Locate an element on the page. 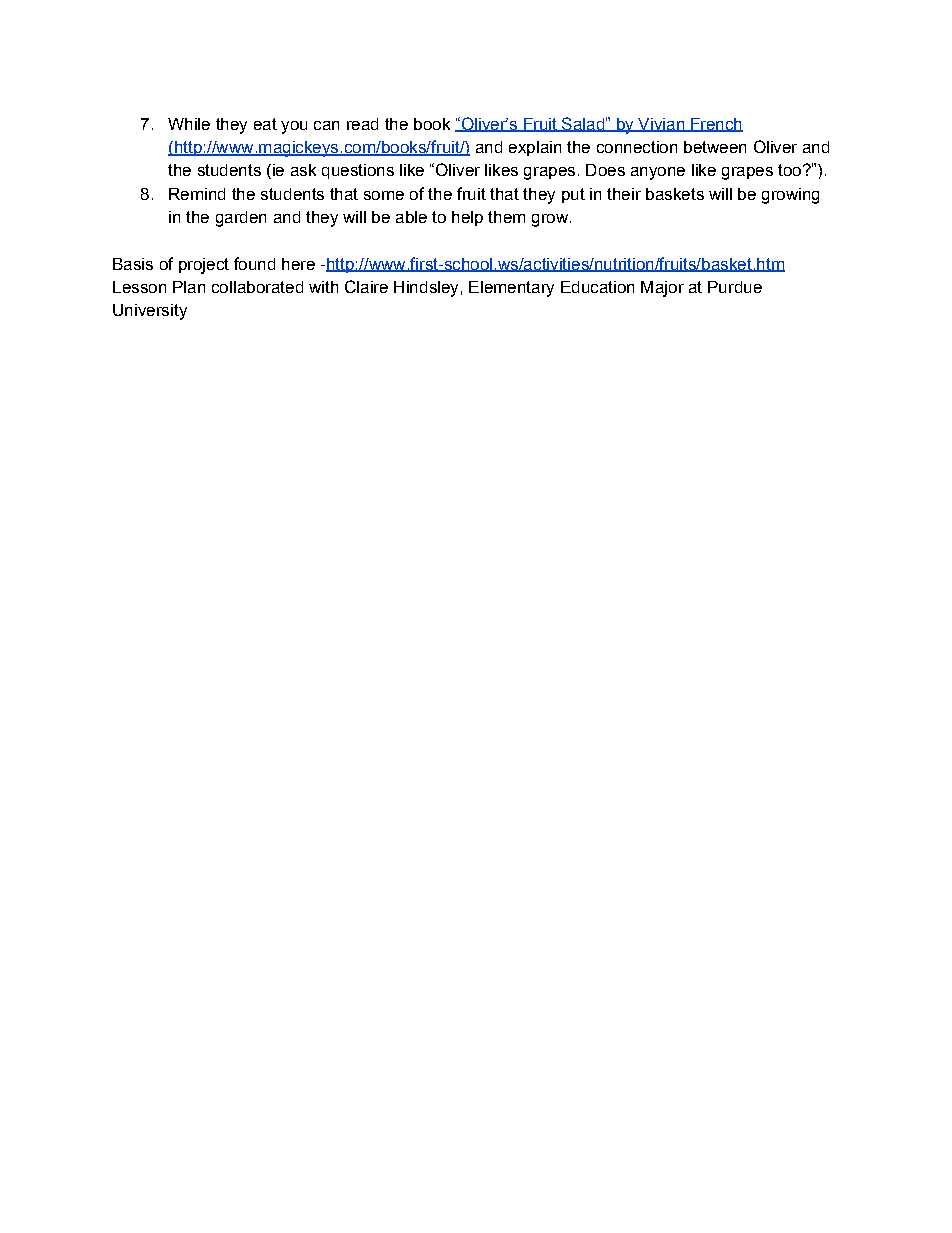  garden is located at coordinates (241, 219).
